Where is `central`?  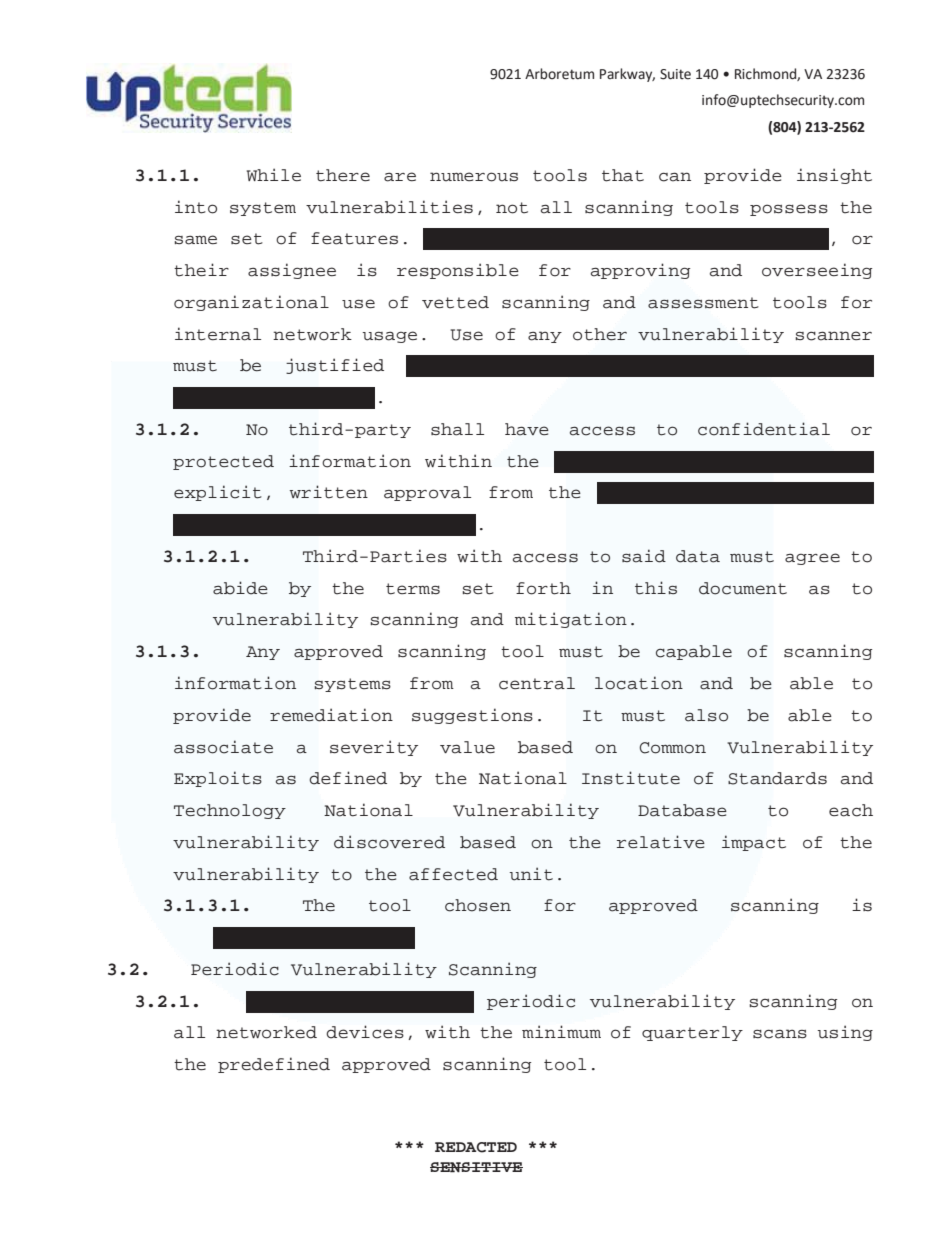 central is located at coordinates (537, 683).
